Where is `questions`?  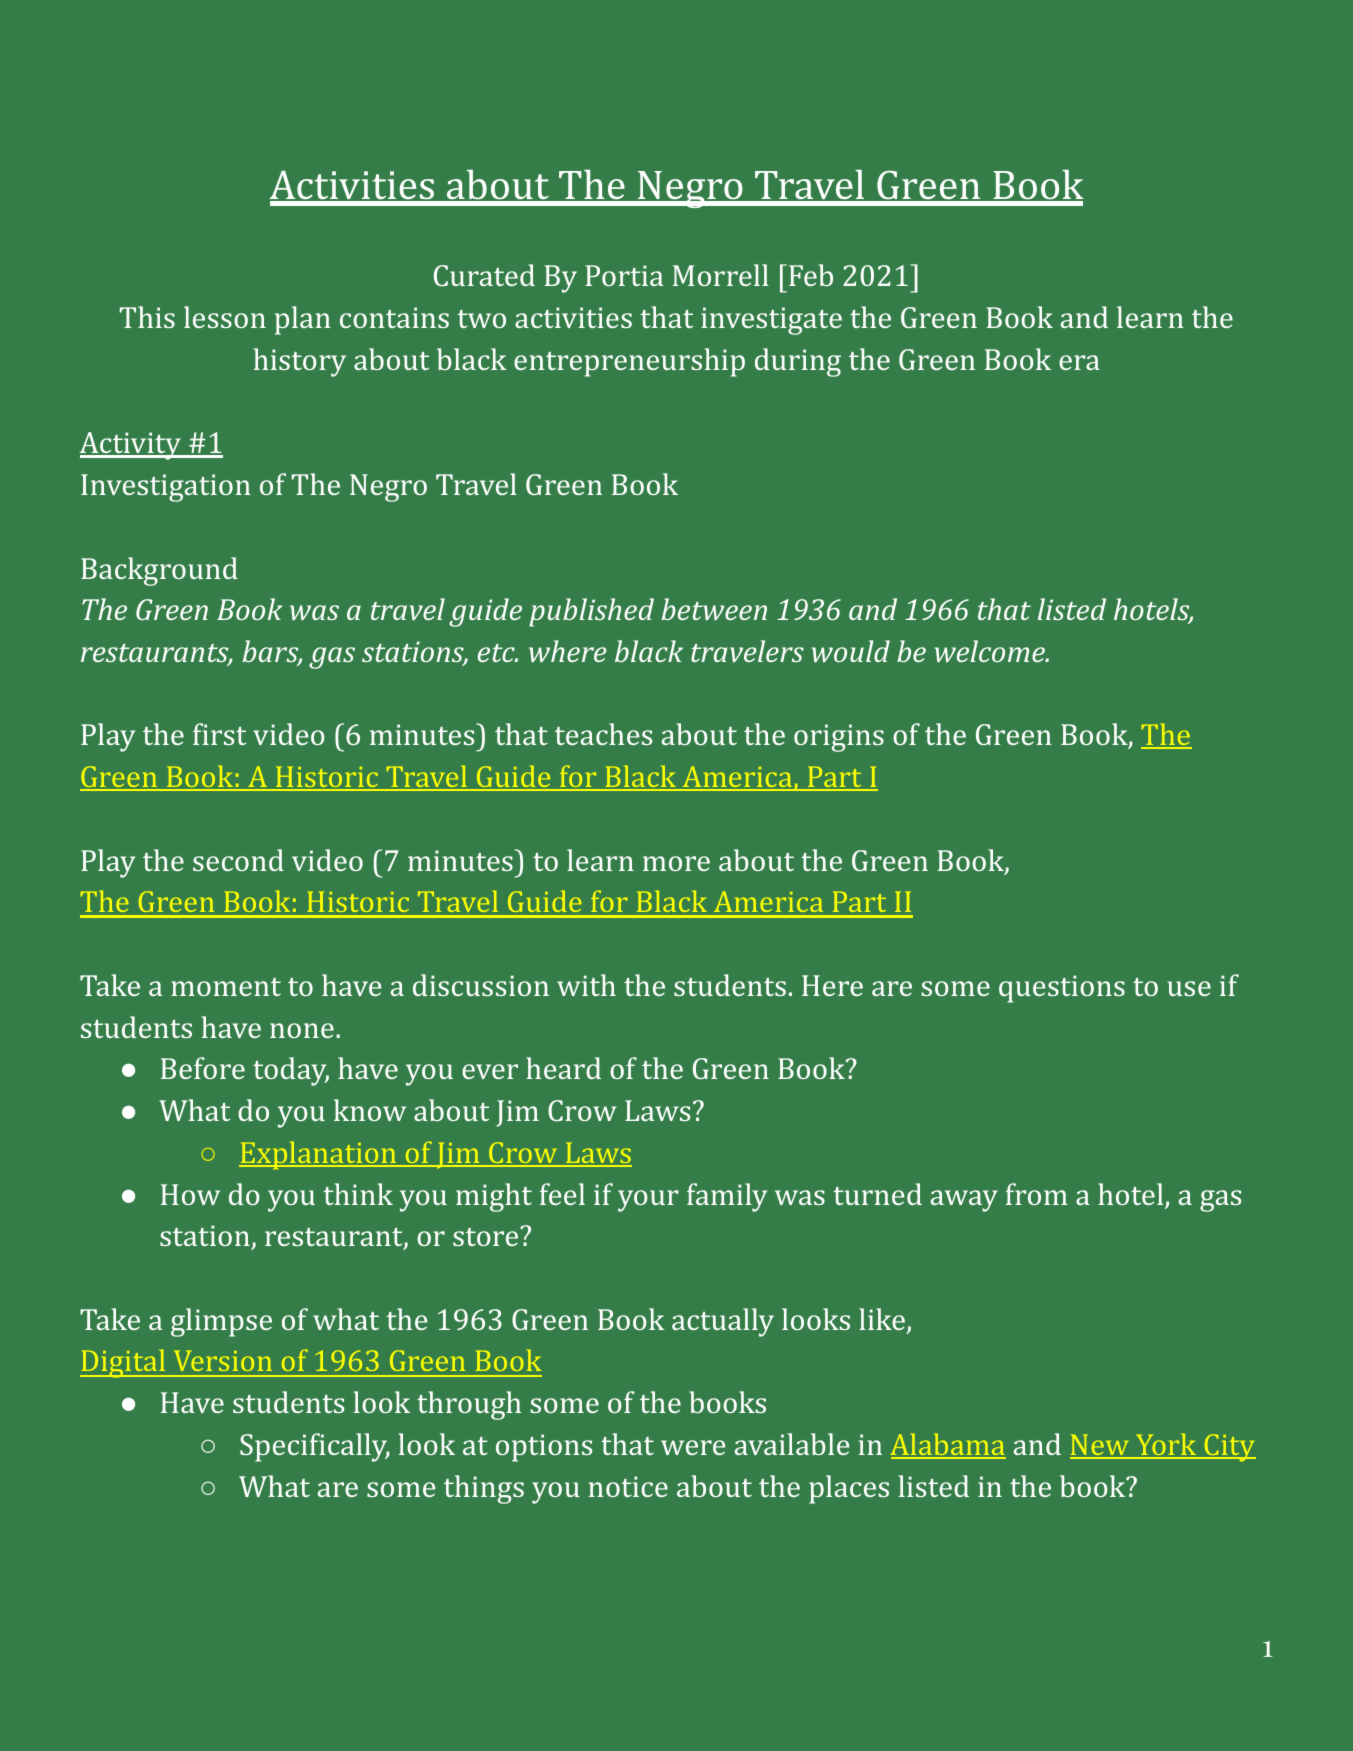
questions is located at coordinates (1062, 989).
